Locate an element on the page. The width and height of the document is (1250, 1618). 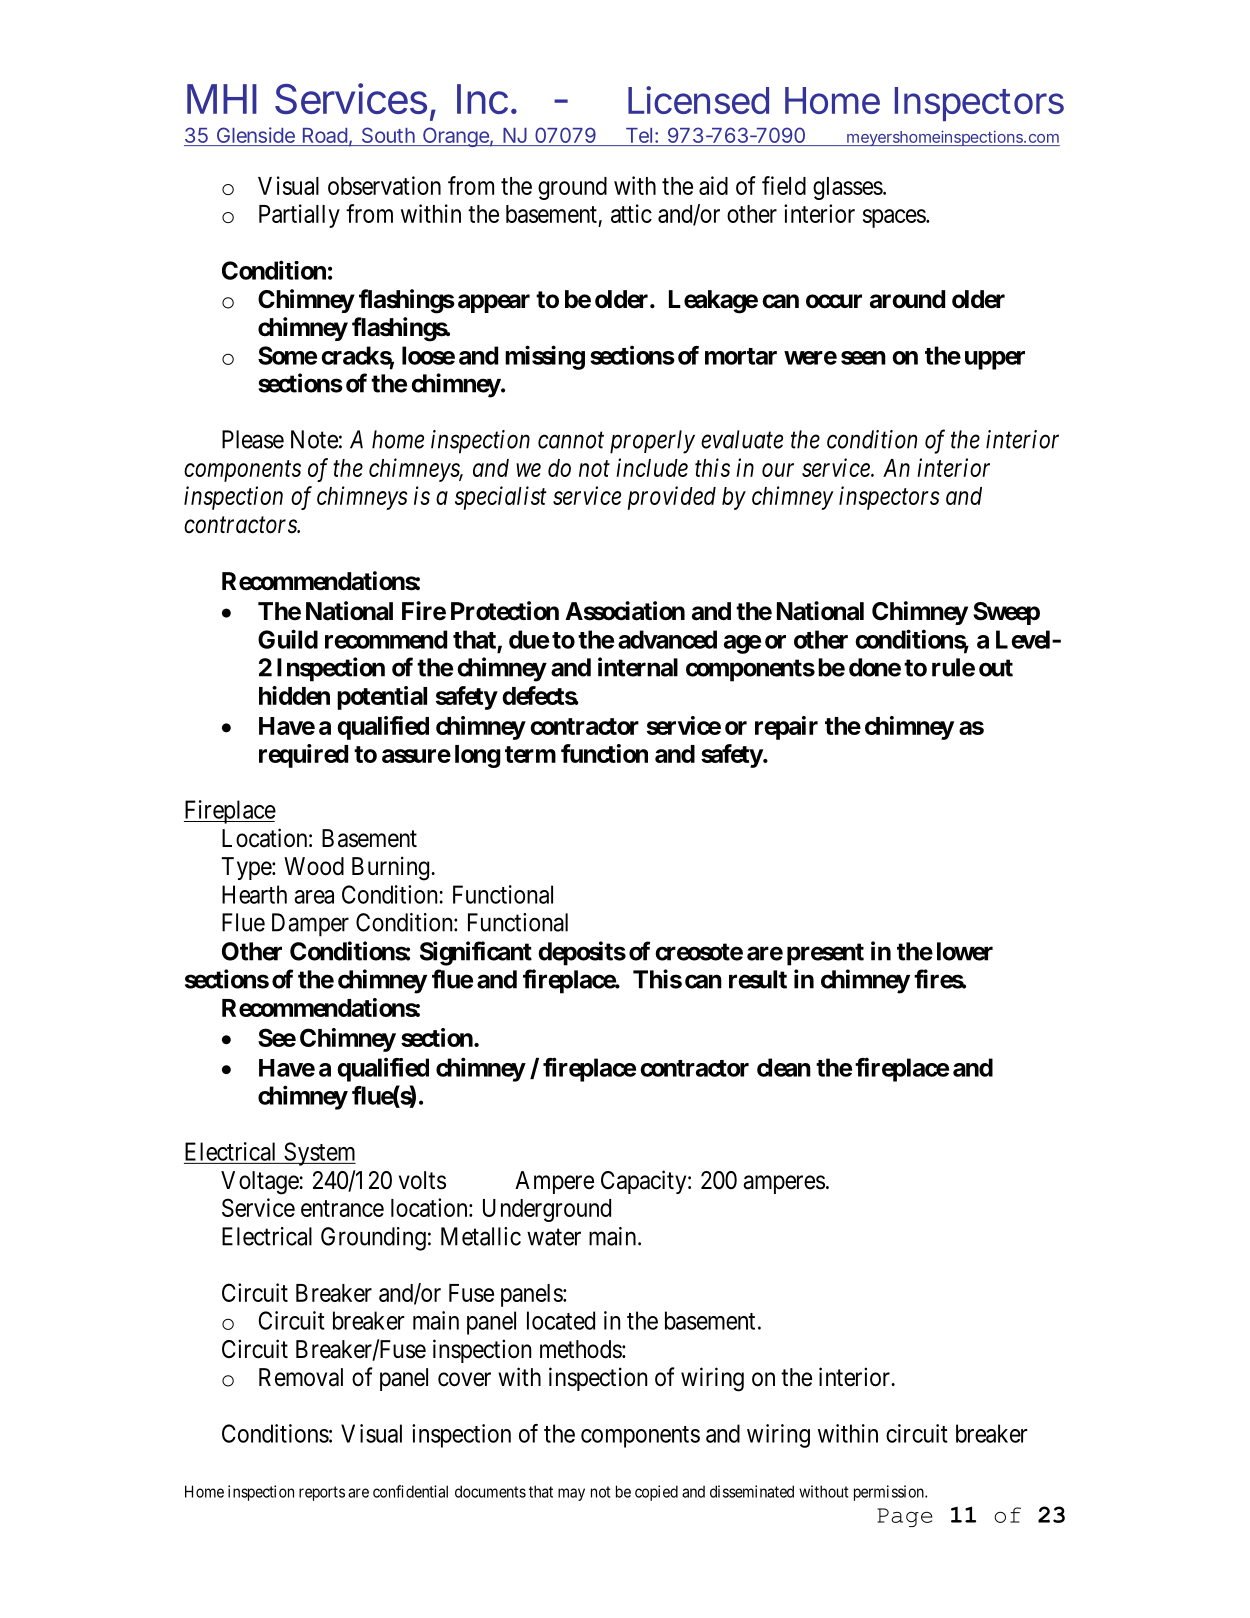
lower is located at coordinates (965, 951).
